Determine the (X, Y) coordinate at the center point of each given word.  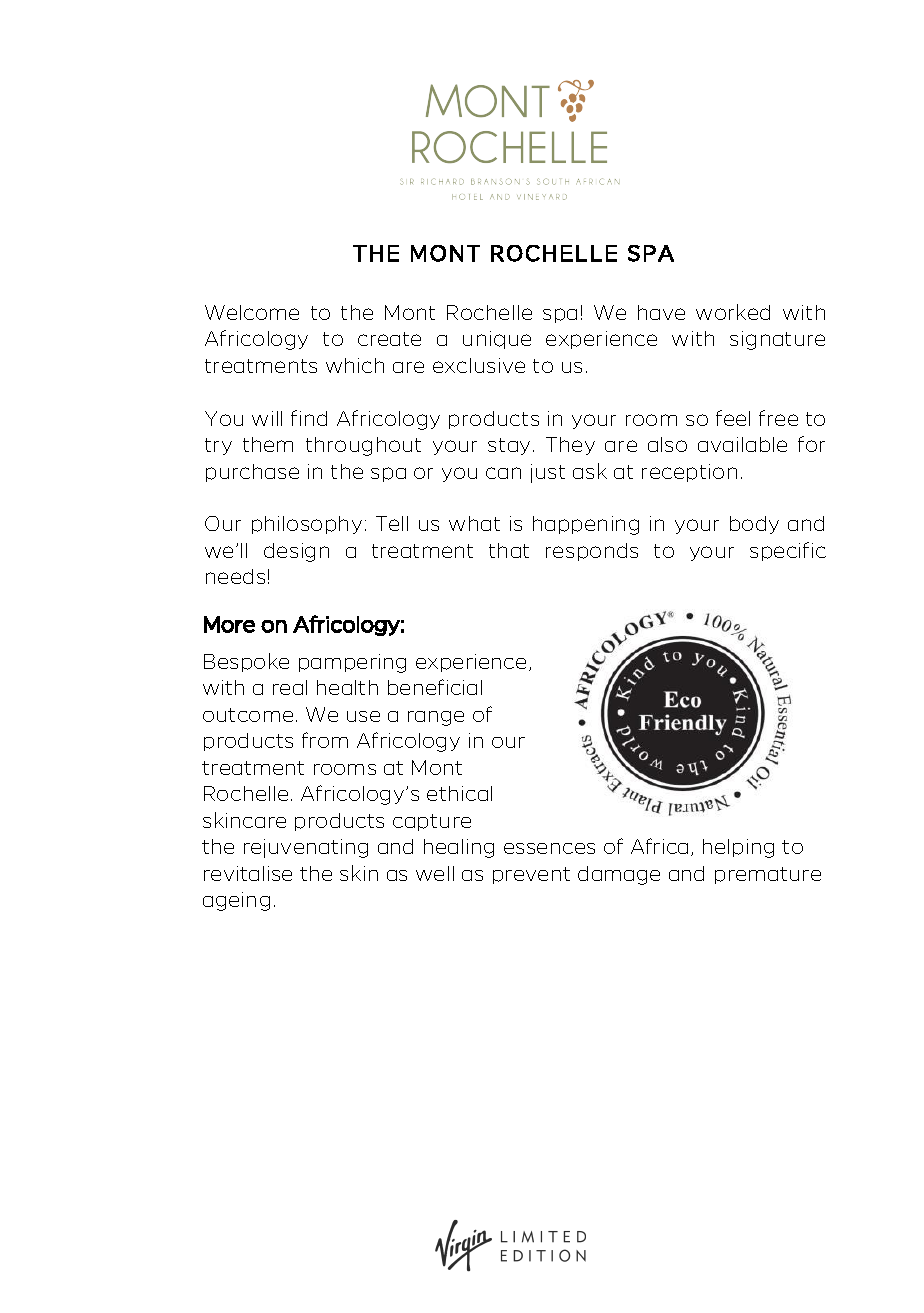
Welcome (252, 312)
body (754, 525)
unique (497, 340)
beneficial (435, 687)
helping (738, 848)
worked (733, 312)
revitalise (248, 873)
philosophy (307, 525)
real (290, 687)
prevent (531, 875)
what (474, 523)
